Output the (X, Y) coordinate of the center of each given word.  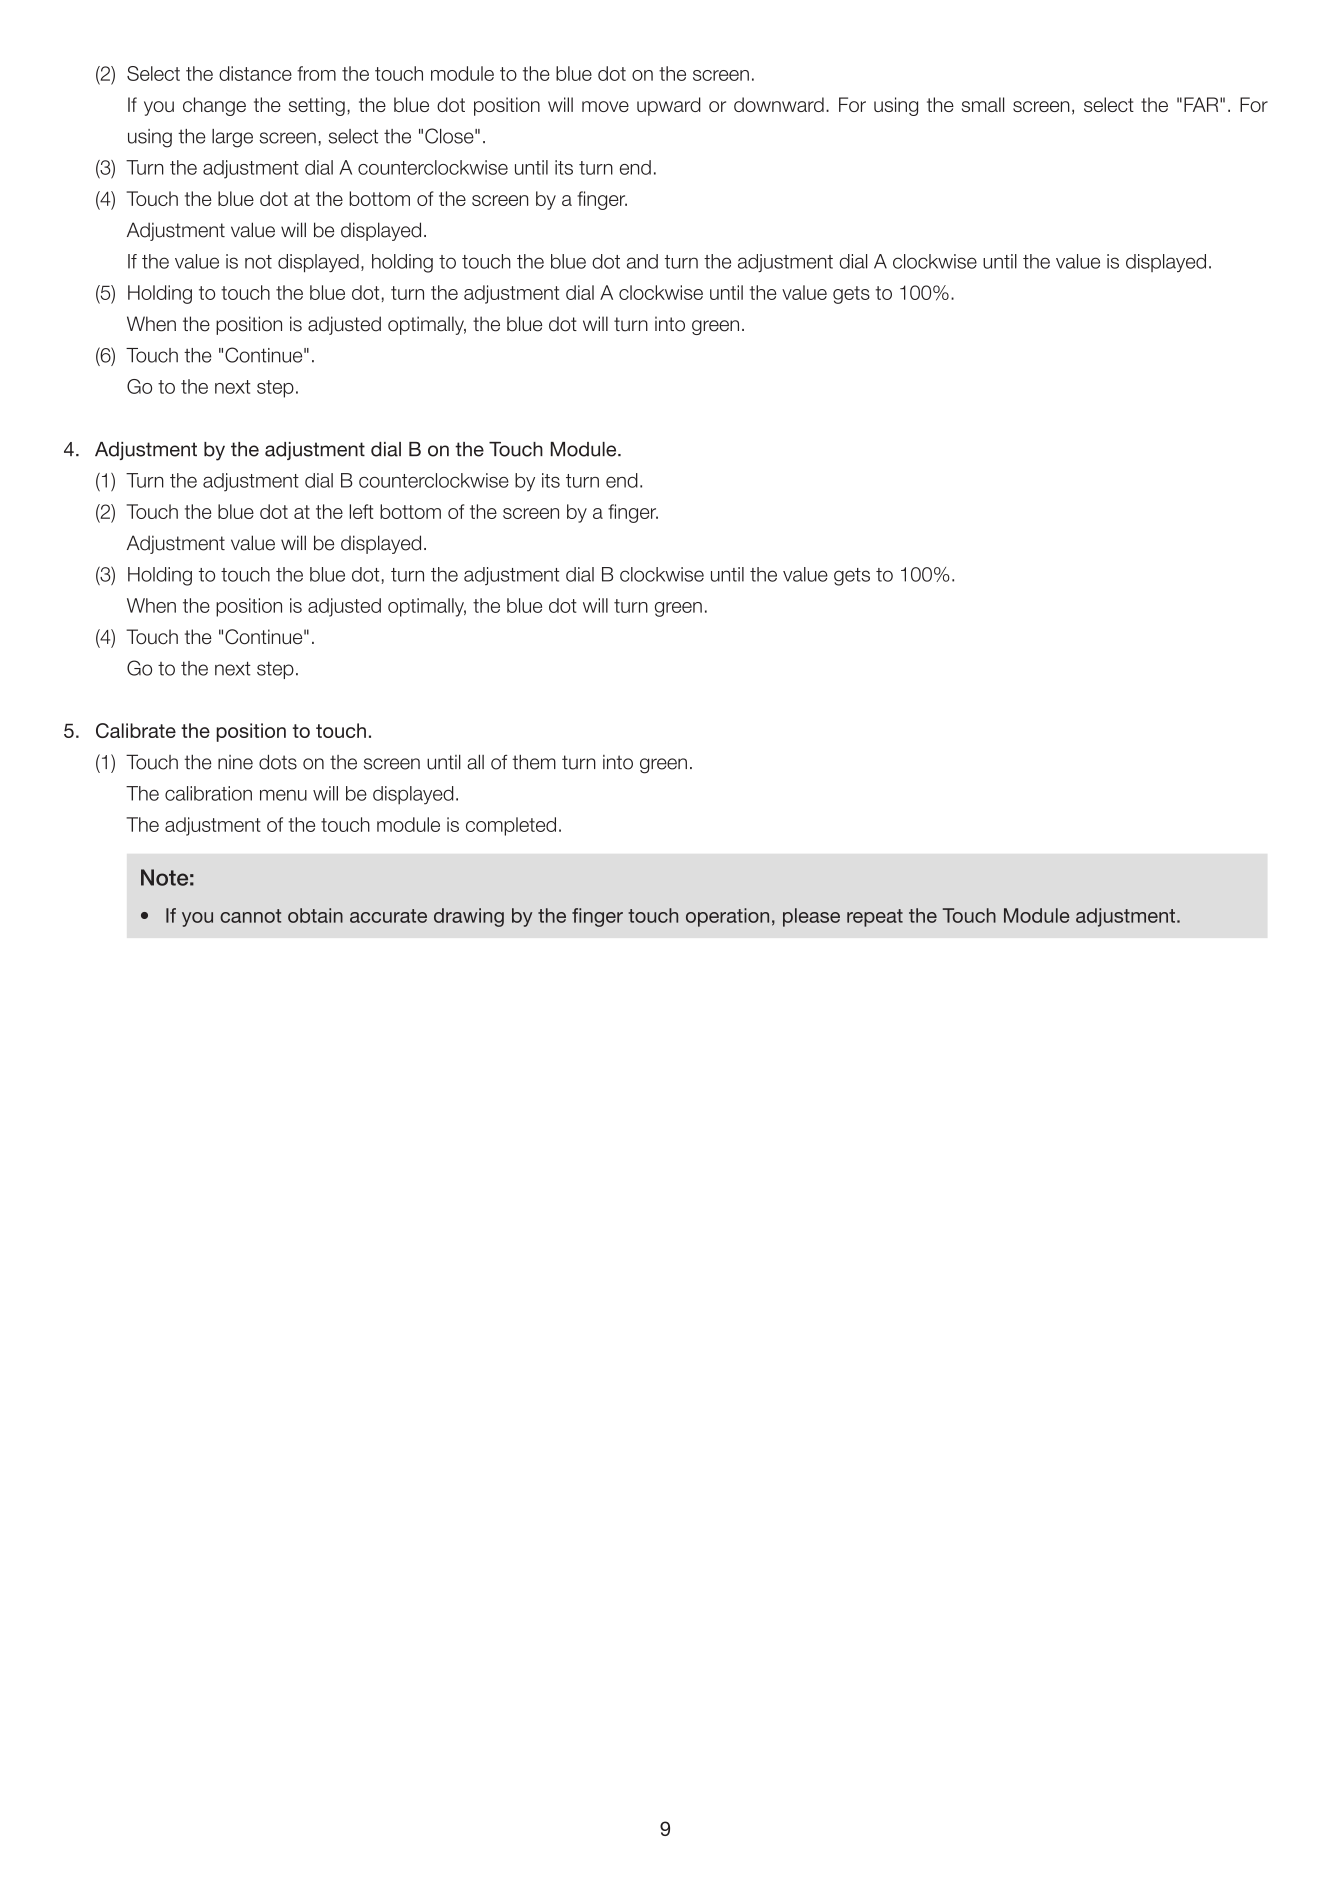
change (214, 106)
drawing (469, 917)
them (534, 762)
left (362, 511)
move (605, 106)
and (642, 261)
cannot (250, 916)
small (983, 104)
